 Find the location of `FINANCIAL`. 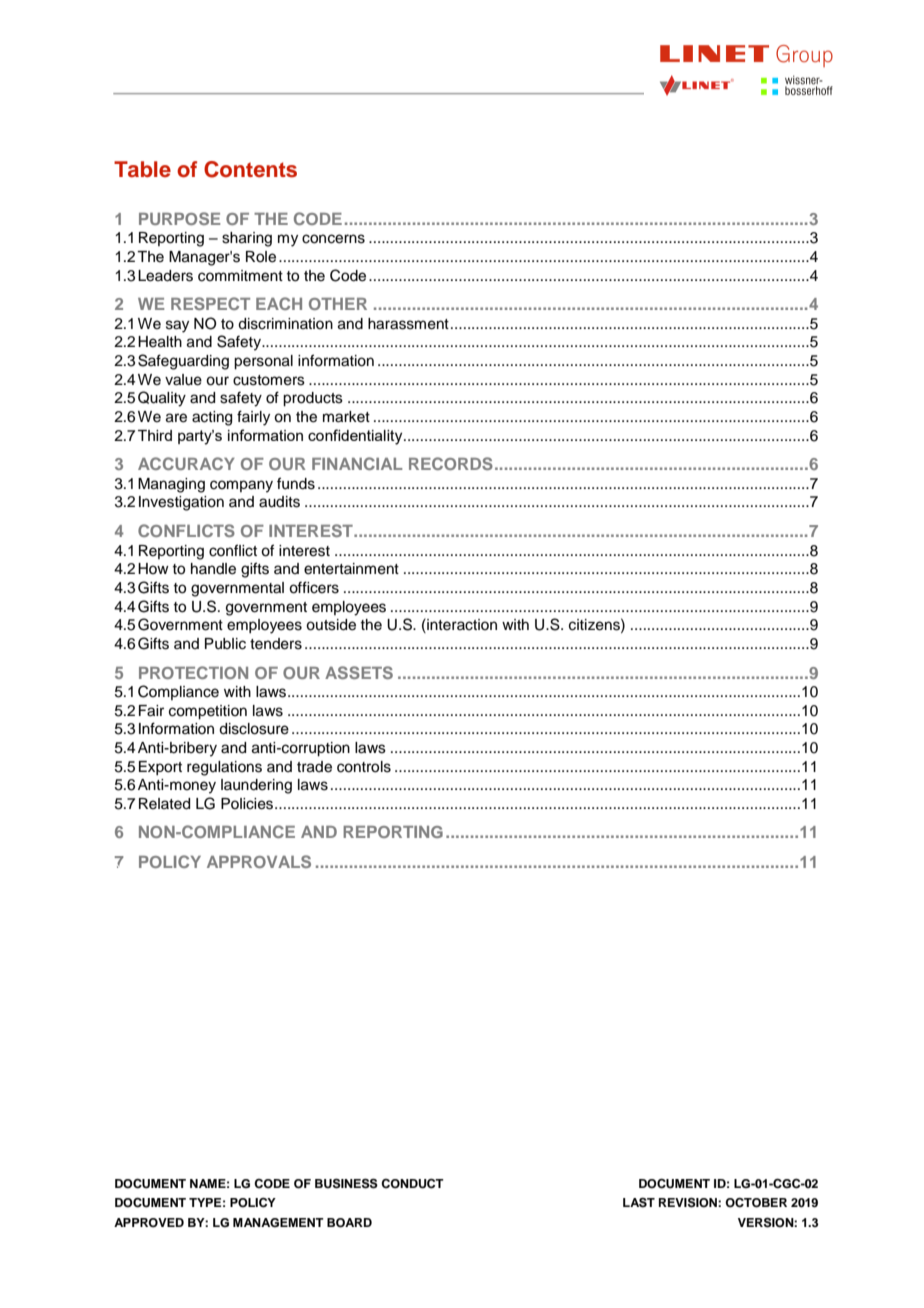

FINANCIAL is located at coordinates (357, 463).
